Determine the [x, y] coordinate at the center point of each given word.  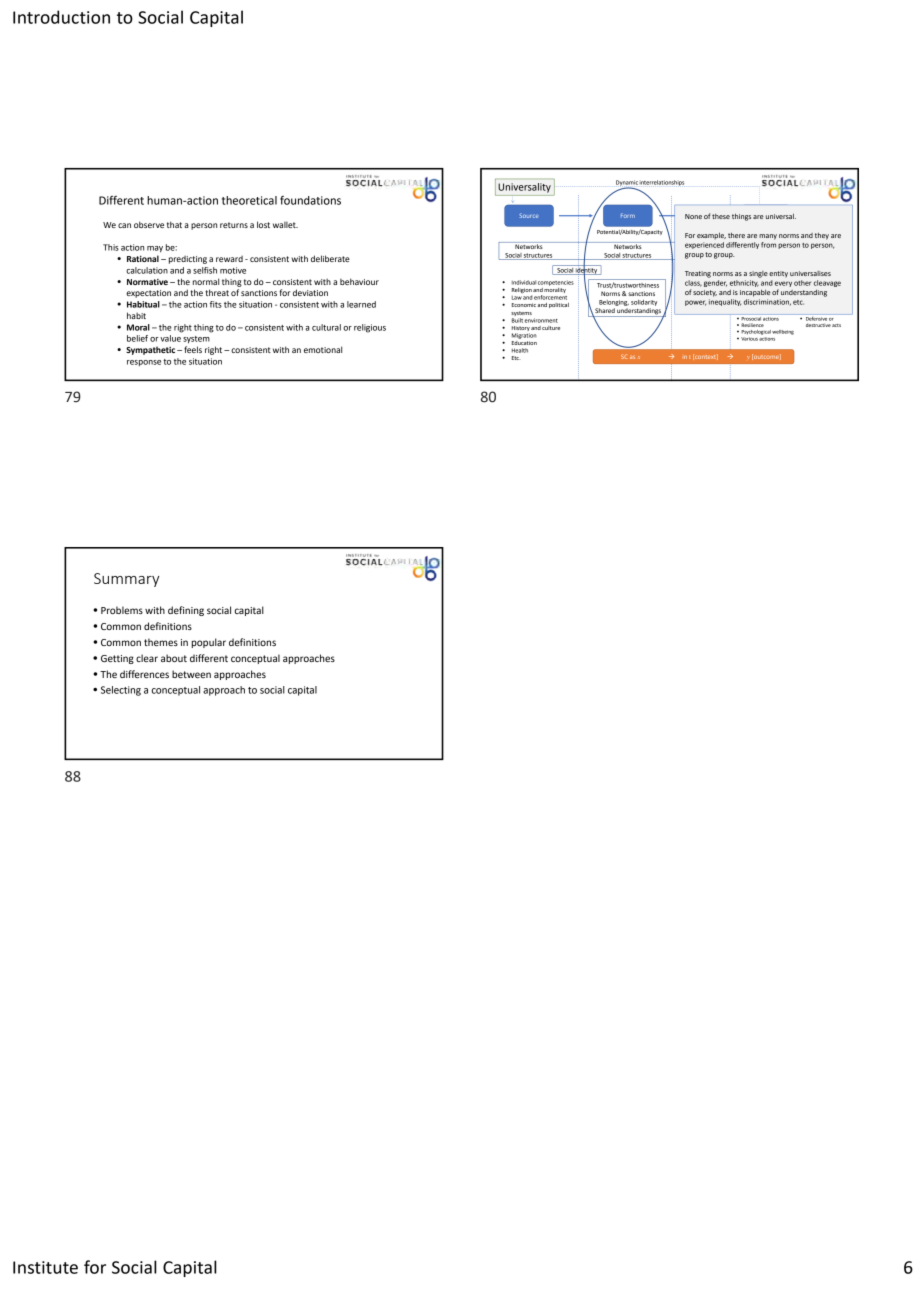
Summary [126, 580]
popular [208, 643]
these [721, 216]
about [174, 658]
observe [149, 224]
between [191, 674]
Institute [45, 1267]
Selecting [121, 691]
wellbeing [783, 332]
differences [144, 674]
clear [147, 658]
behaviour [359, 281]
